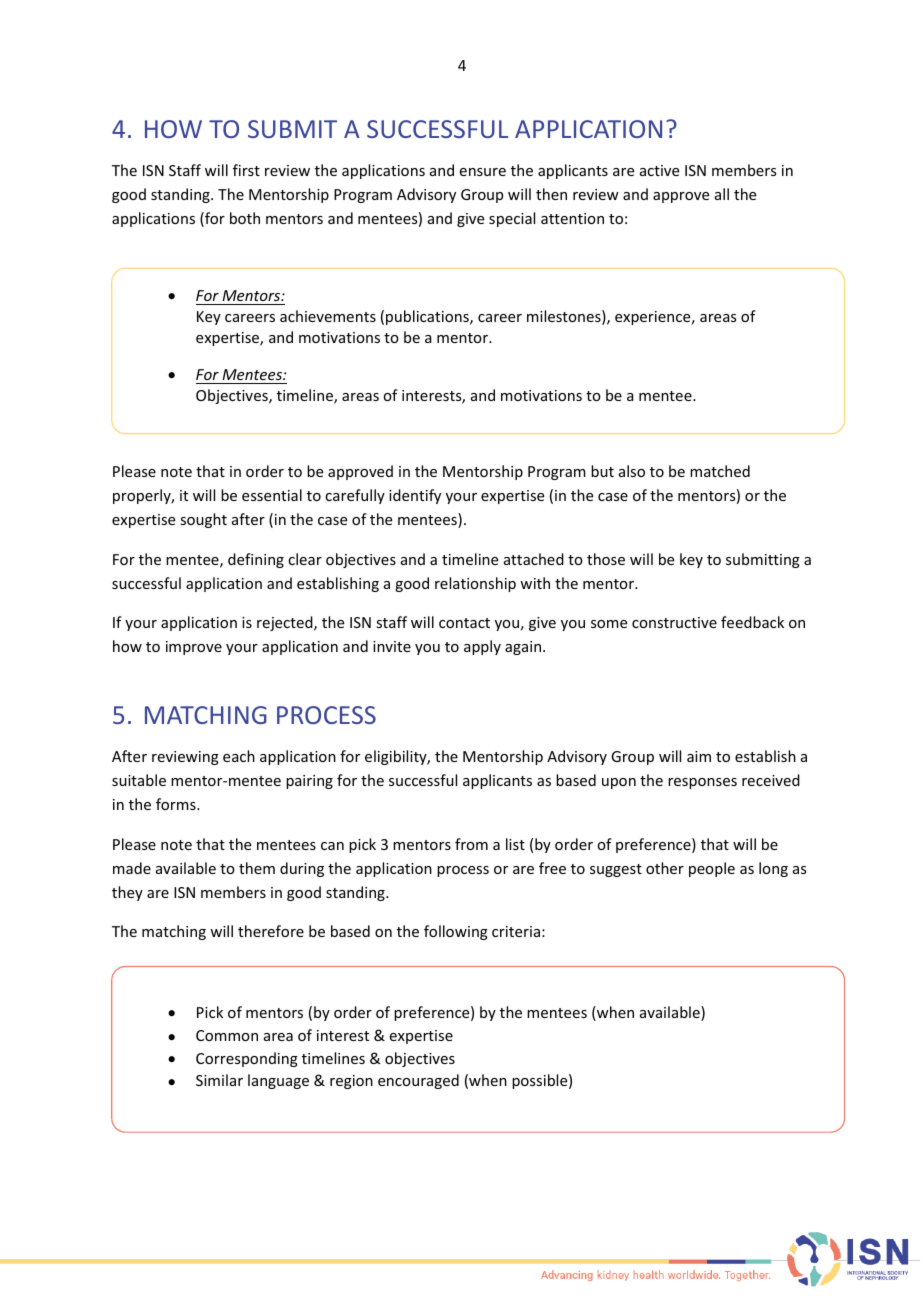 The image size is (924, 1309). What do you see at coordinates (227, 1035) in the screenshot?
I see `Common` at bounding box center [227, 1035].
